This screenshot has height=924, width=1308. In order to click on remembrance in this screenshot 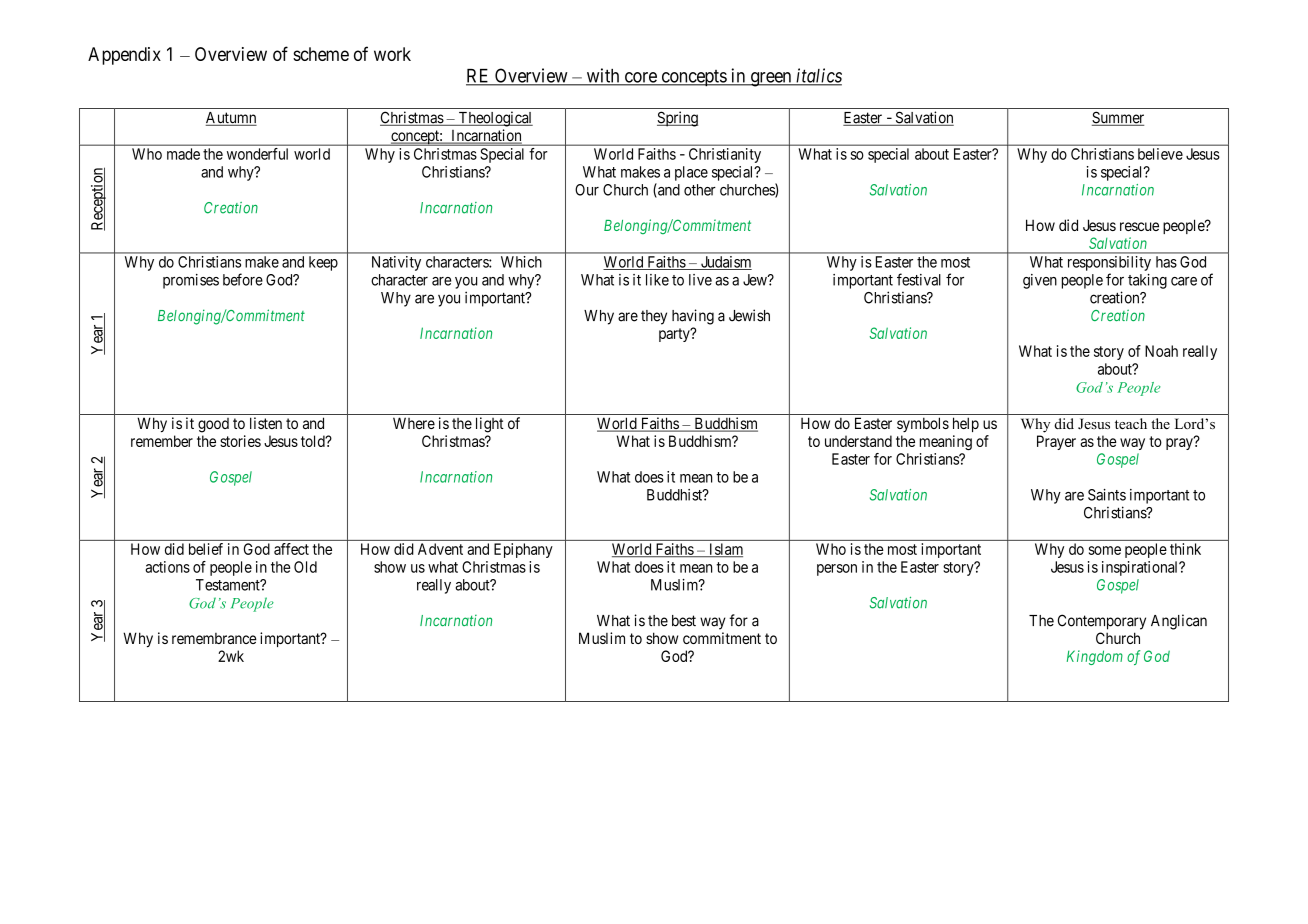, I will do `click(214, 638)`.
